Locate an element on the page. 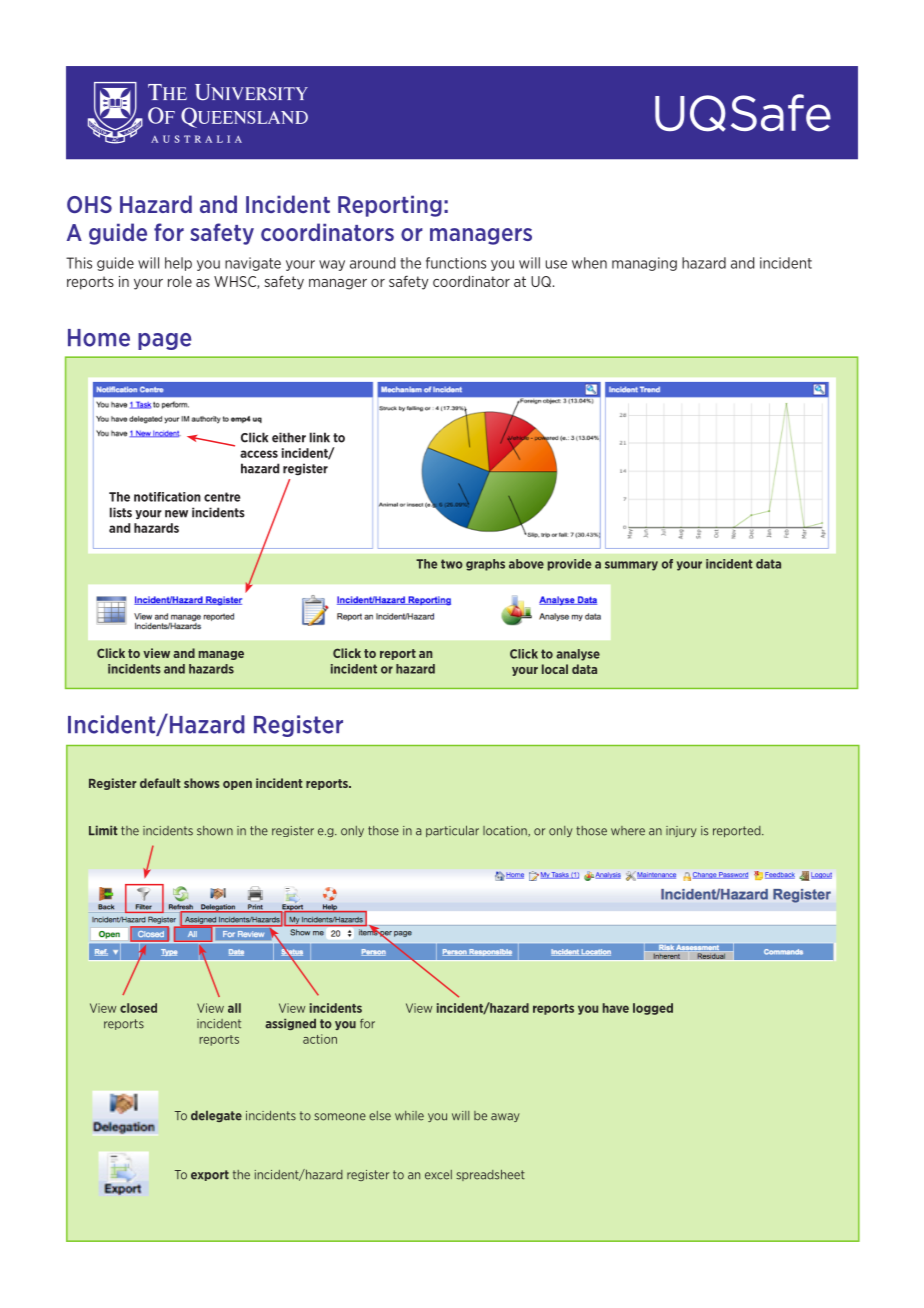  summary is located at coordinates (631, 566).
